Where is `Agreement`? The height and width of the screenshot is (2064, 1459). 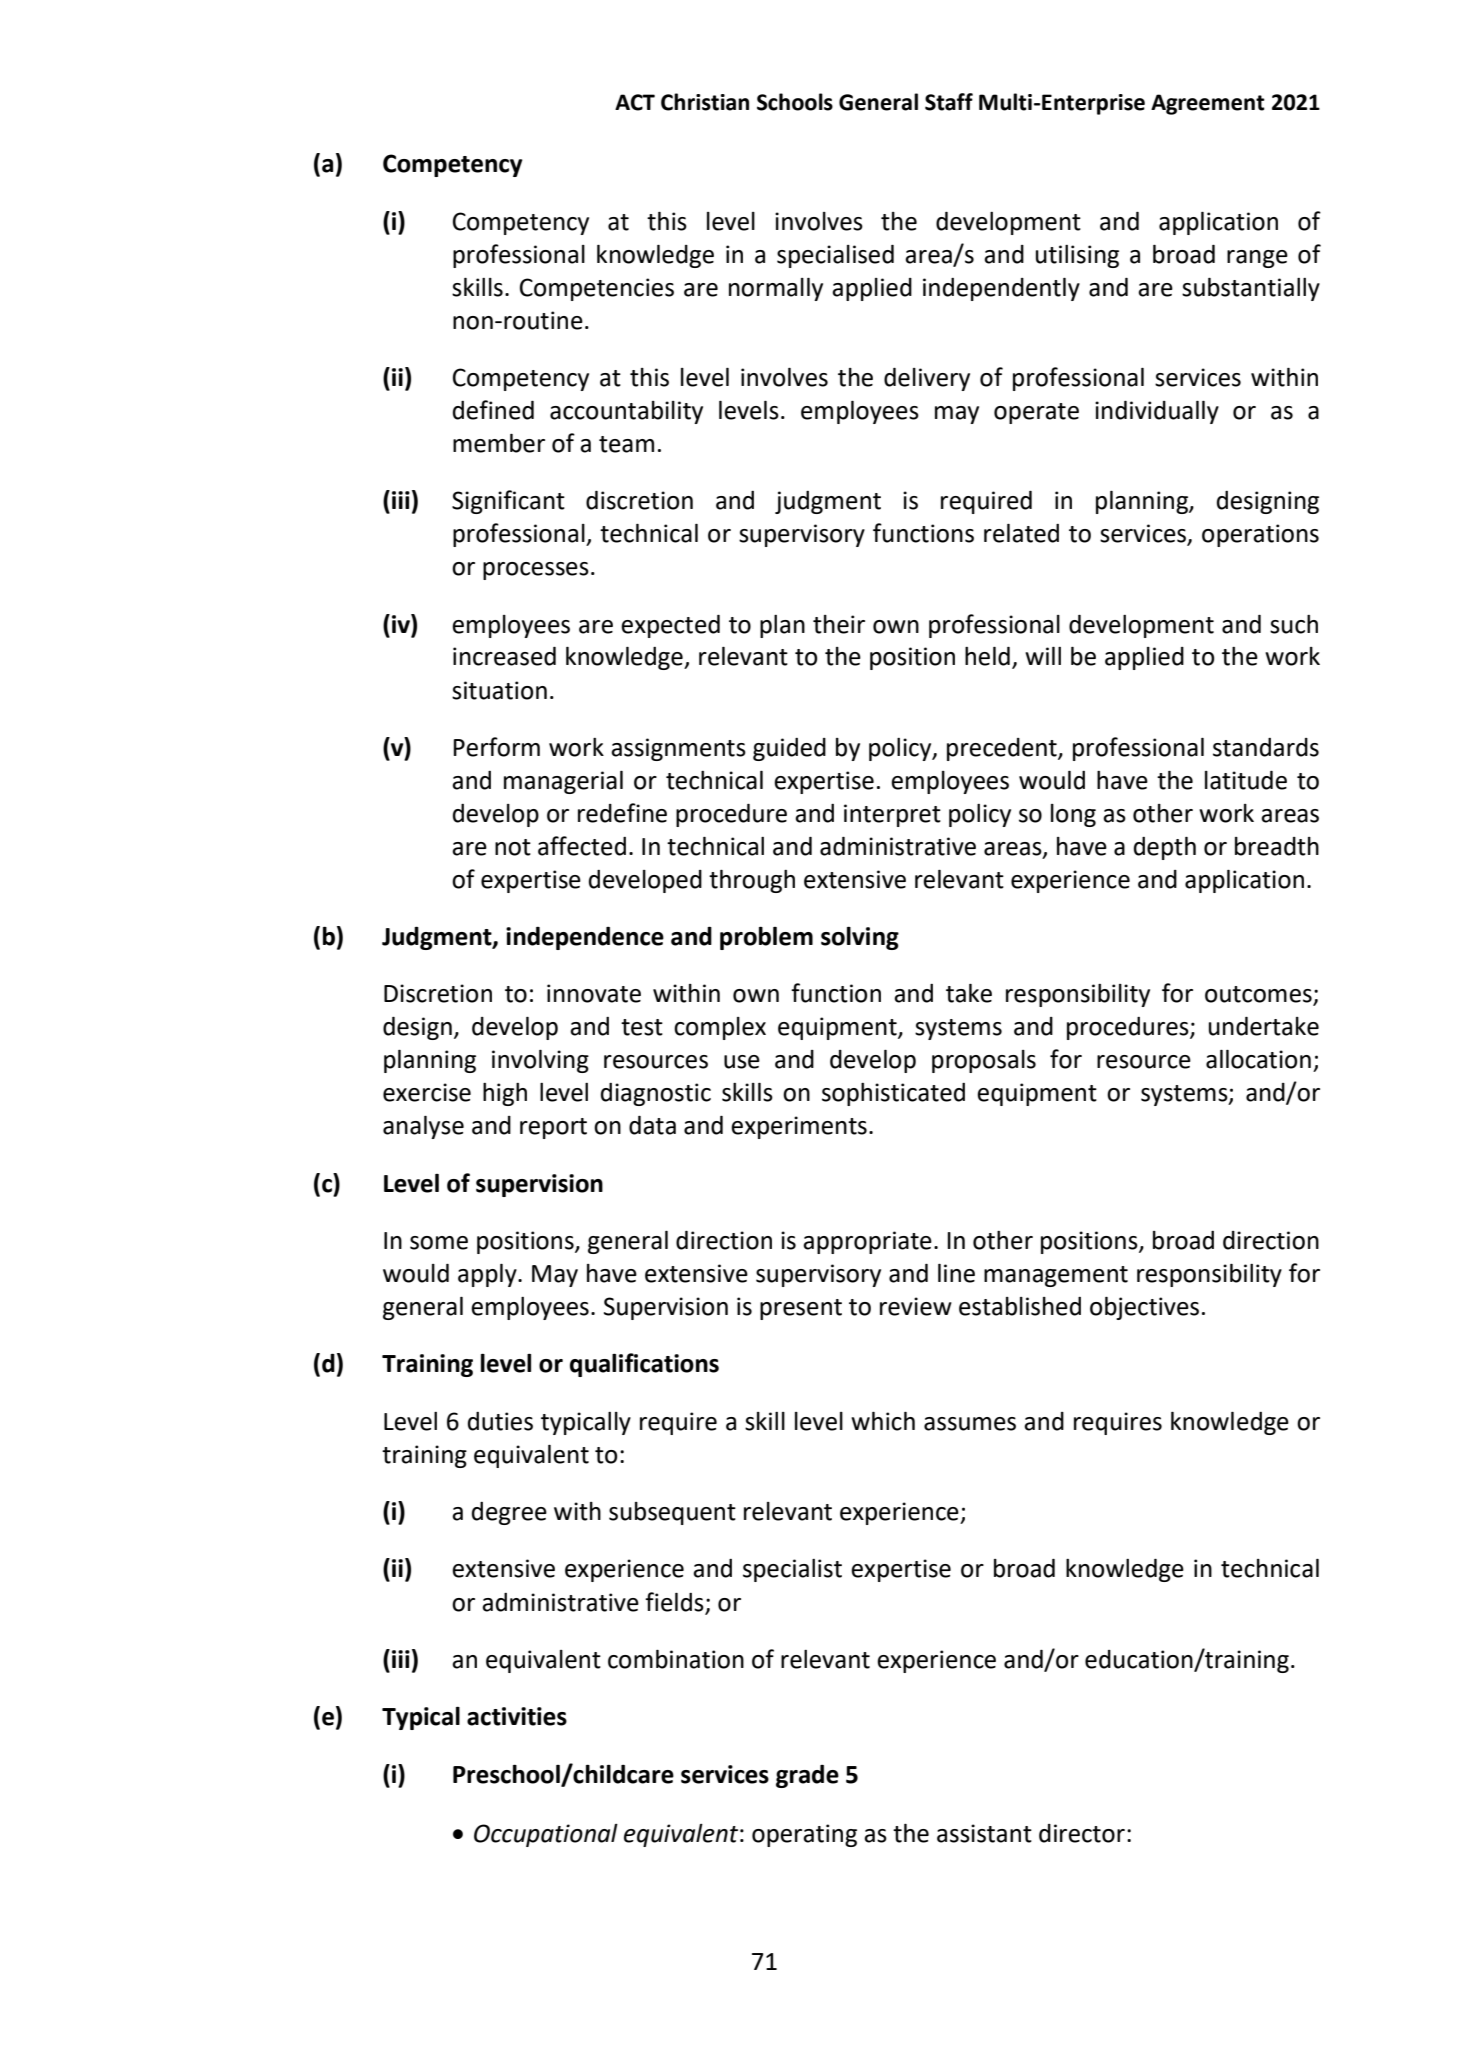 Agreement is located at coordinates (1208, 104).
